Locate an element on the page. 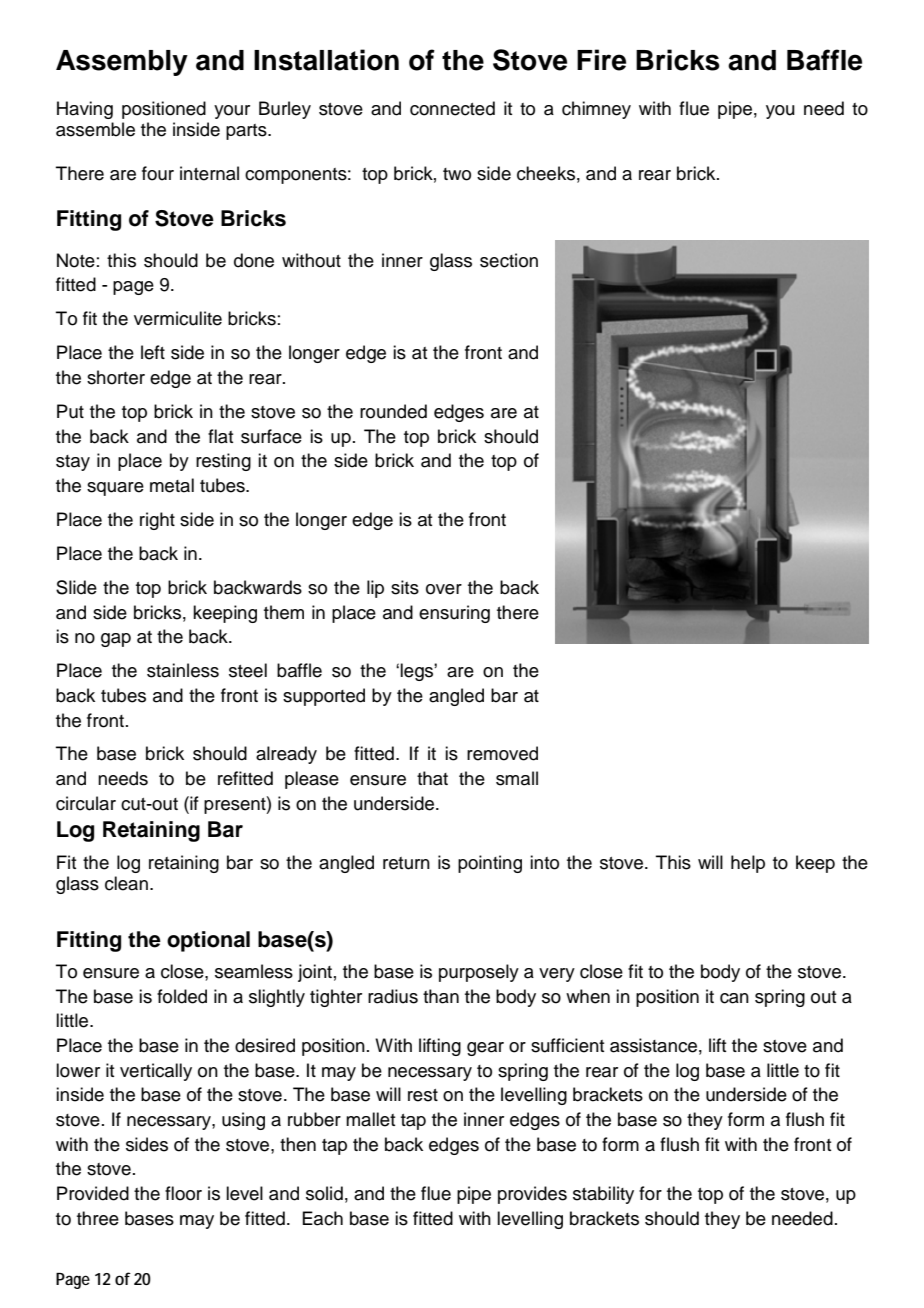 This page has width=924, height=1308. connected is located at coordinates (452, 108).
